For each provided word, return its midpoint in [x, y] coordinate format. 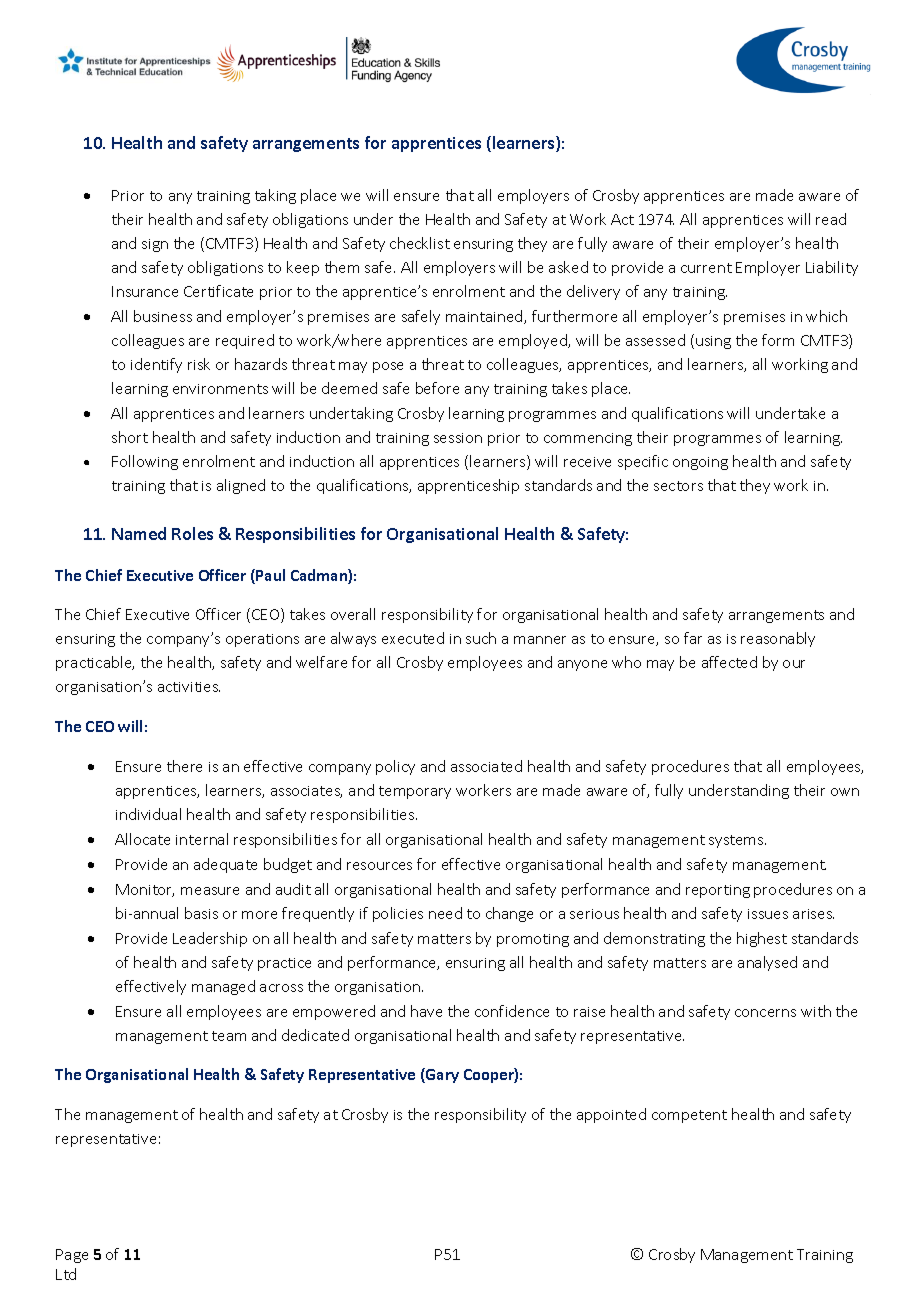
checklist [420, 243]
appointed [611, 1115]
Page [72, 1256]
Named [139, 533]
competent [689, 1116]
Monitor [145, 890]
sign [155, 245]
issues [768, 914]
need [445, 913]
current [706, 268]
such [481, 638]
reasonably [778, 639]
